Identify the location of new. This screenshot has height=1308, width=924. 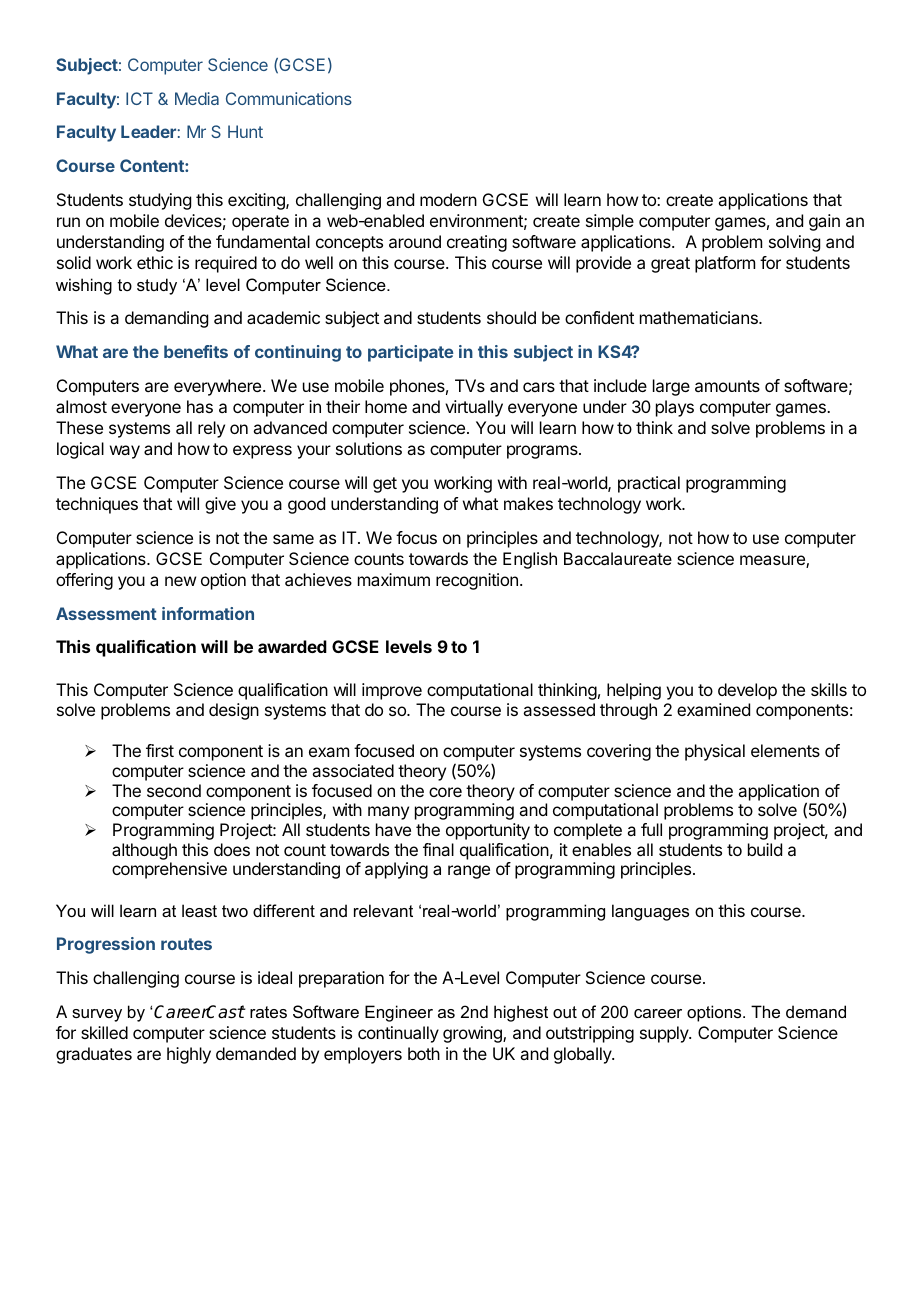
(180, 581).
